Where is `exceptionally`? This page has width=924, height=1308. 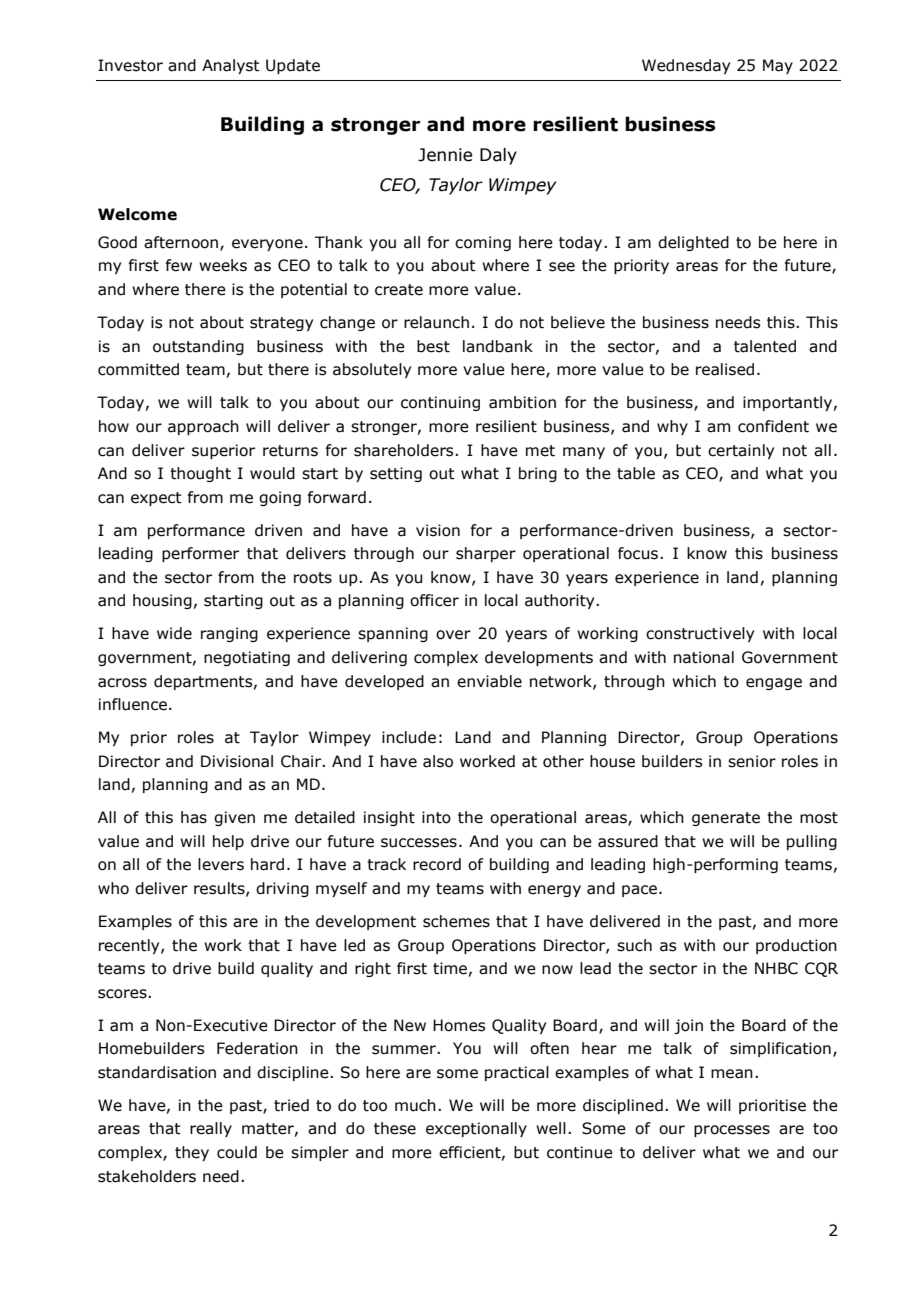
exceptionally is located at coordinates (476, 1129).
